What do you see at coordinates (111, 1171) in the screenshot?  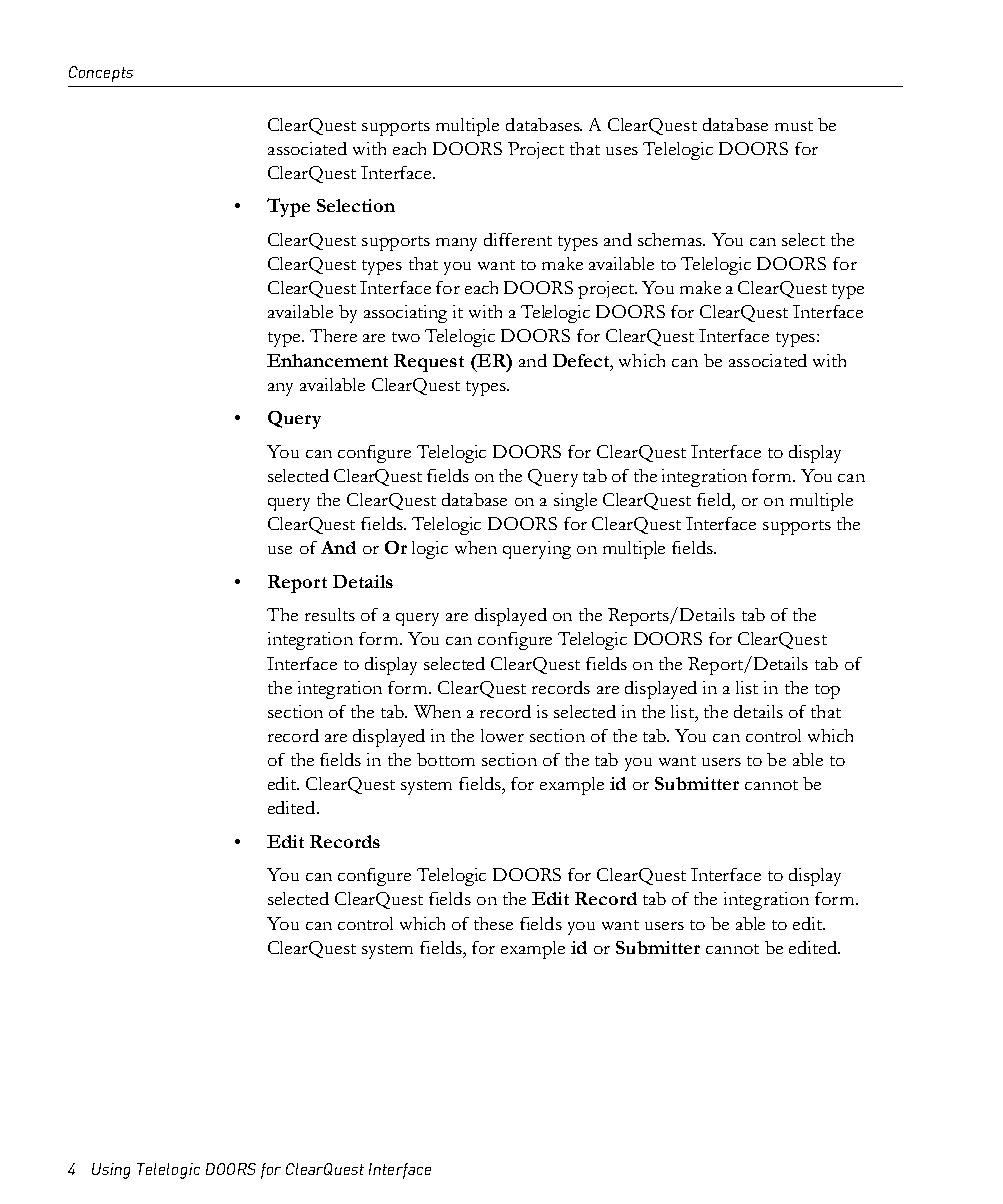 I see `Using` at bounding box center [111, 1171].
